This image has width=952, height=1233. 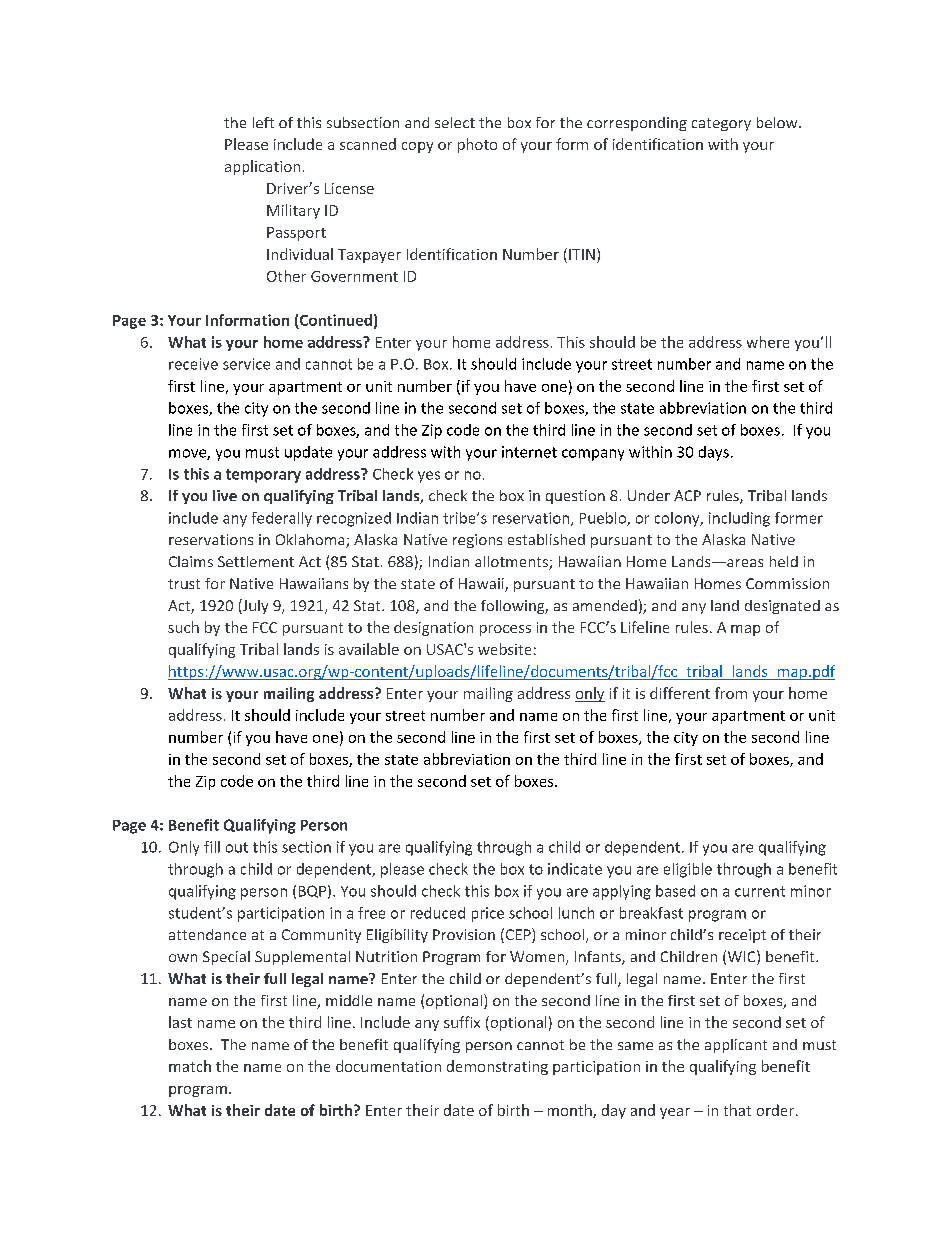 What do you see at coordinates (768, 342) in the image?
I see `where` at bounding box center [768, 342].
